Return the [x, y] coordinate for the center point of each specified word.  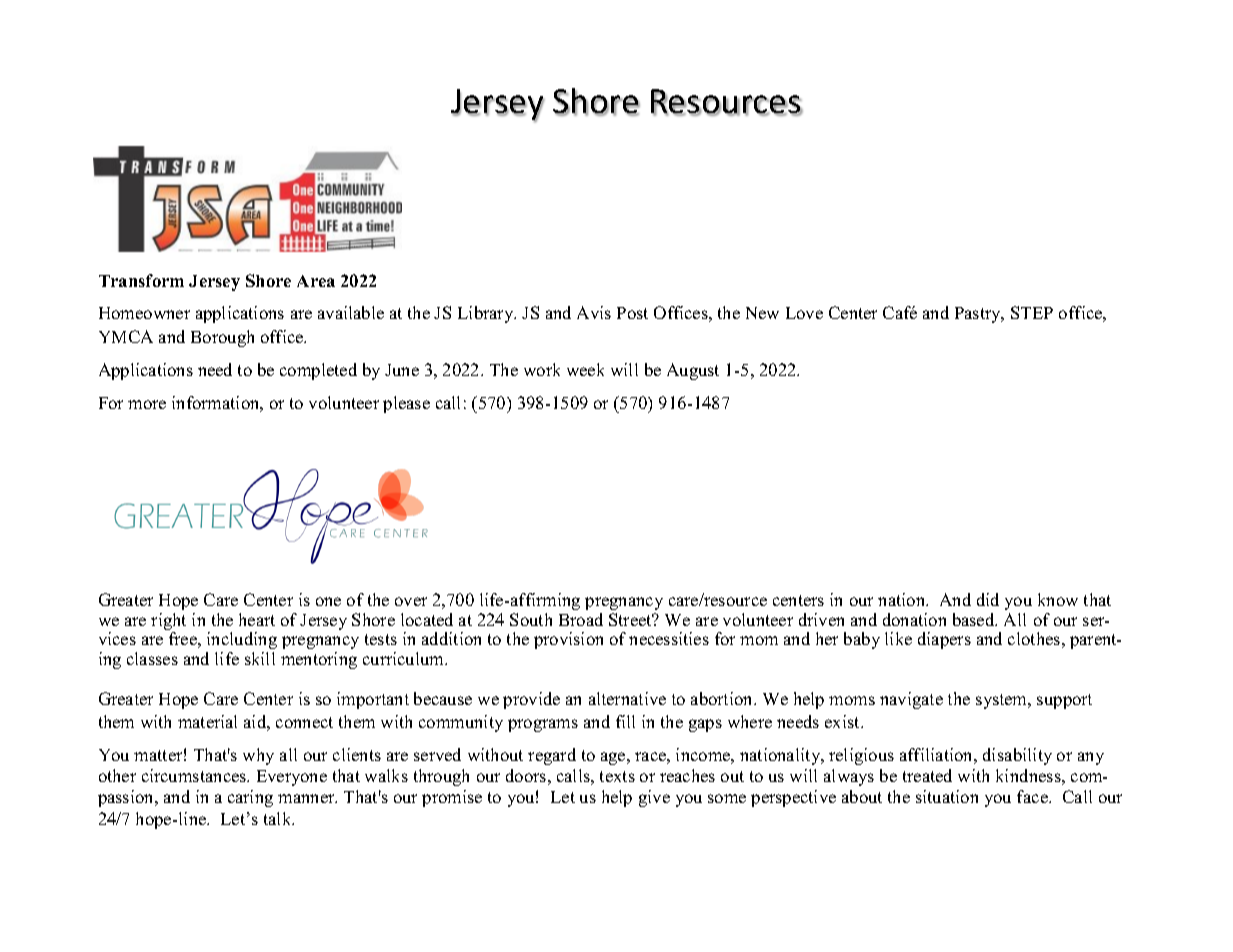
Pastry [979, 315]
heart [257, 619]
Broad [581, 619]
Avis [594, 312]
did [988, 599]
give [654, 798]
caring [250, 798]
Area [316, 281]
